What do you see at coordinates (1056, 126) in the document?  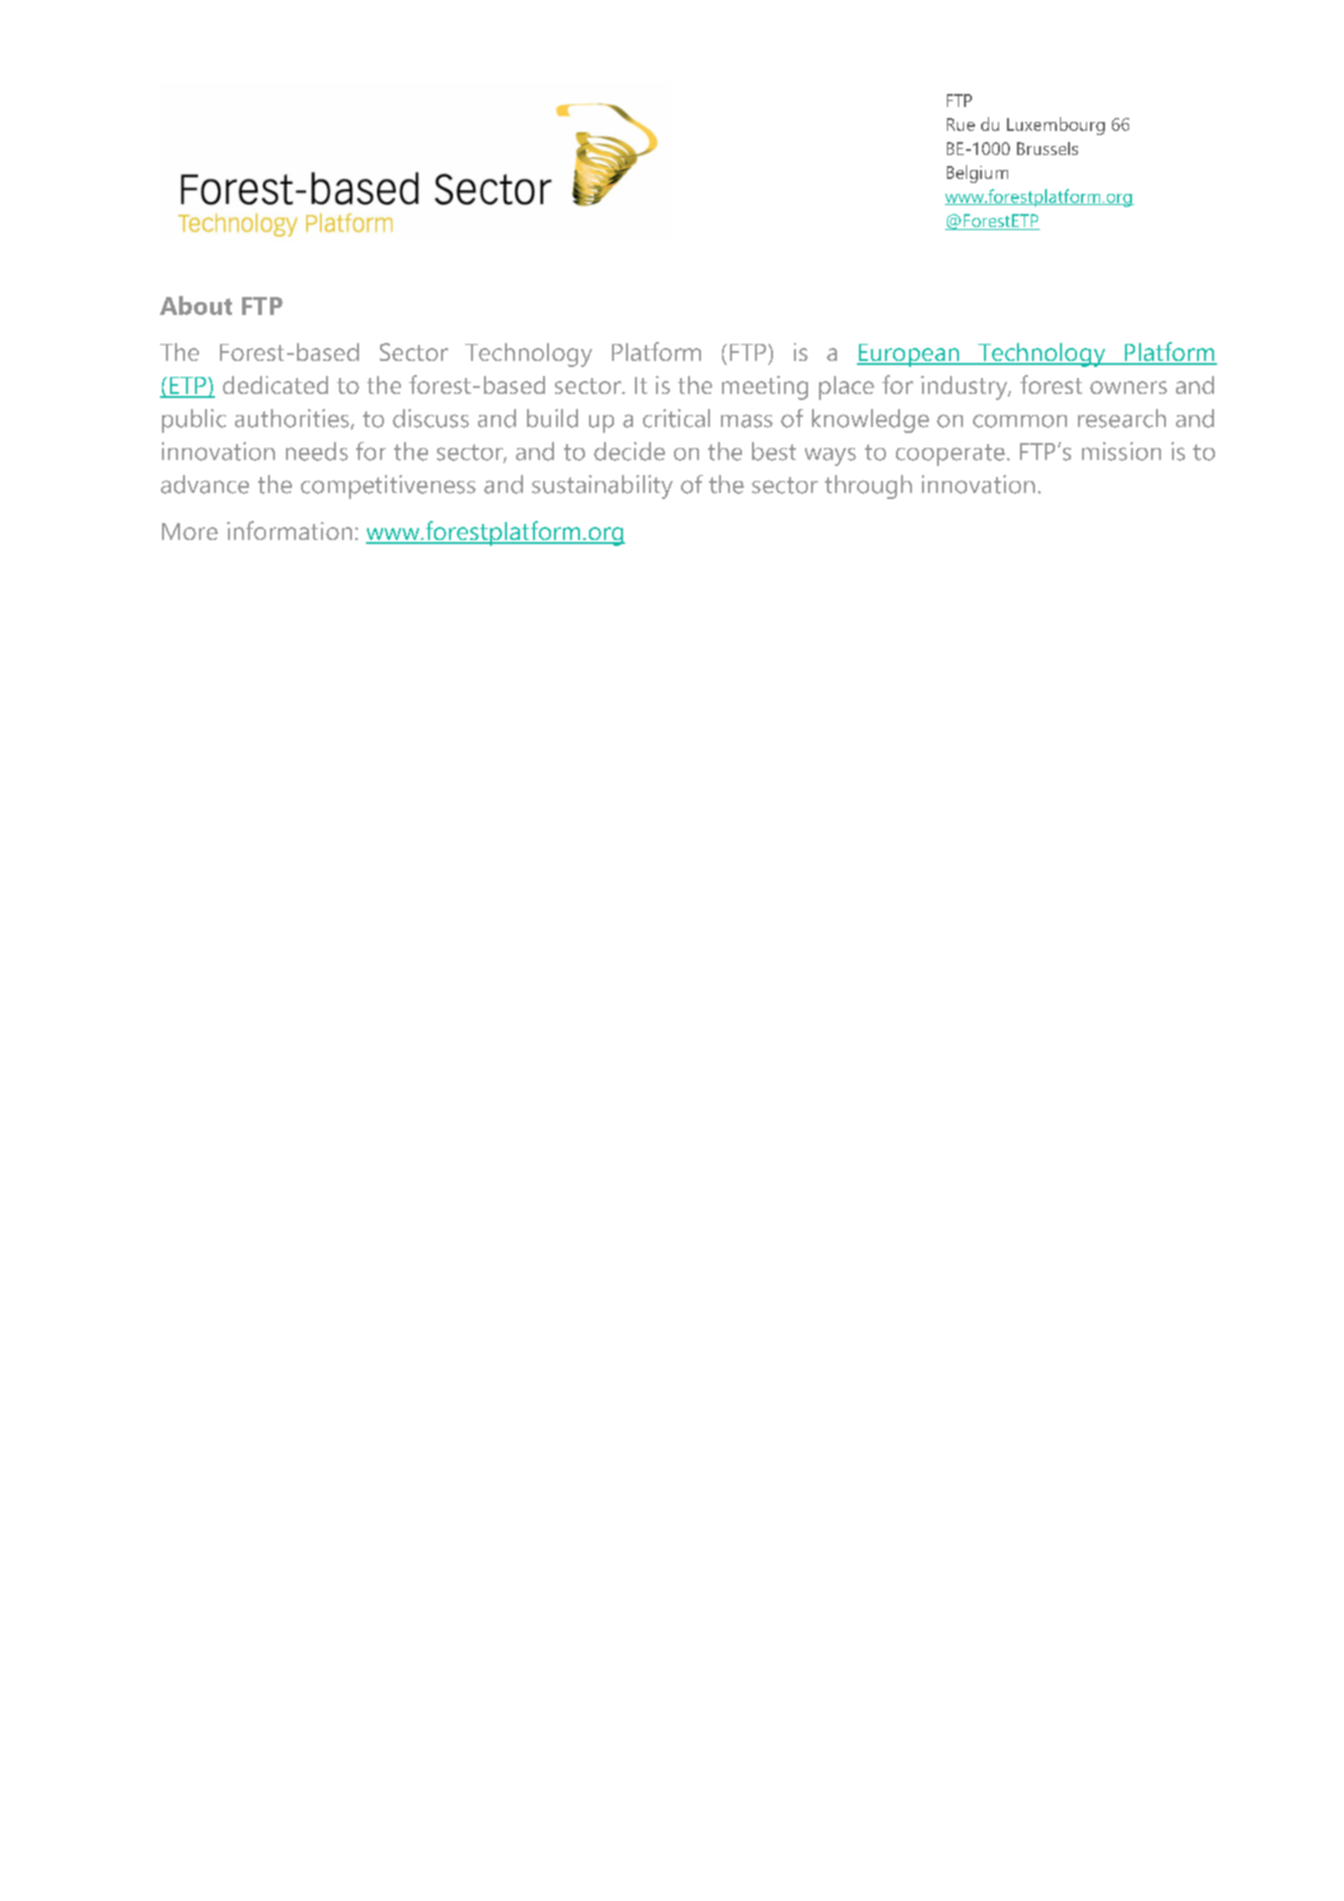 I see `Luxembourg` at bounding box center [1056, 126].
